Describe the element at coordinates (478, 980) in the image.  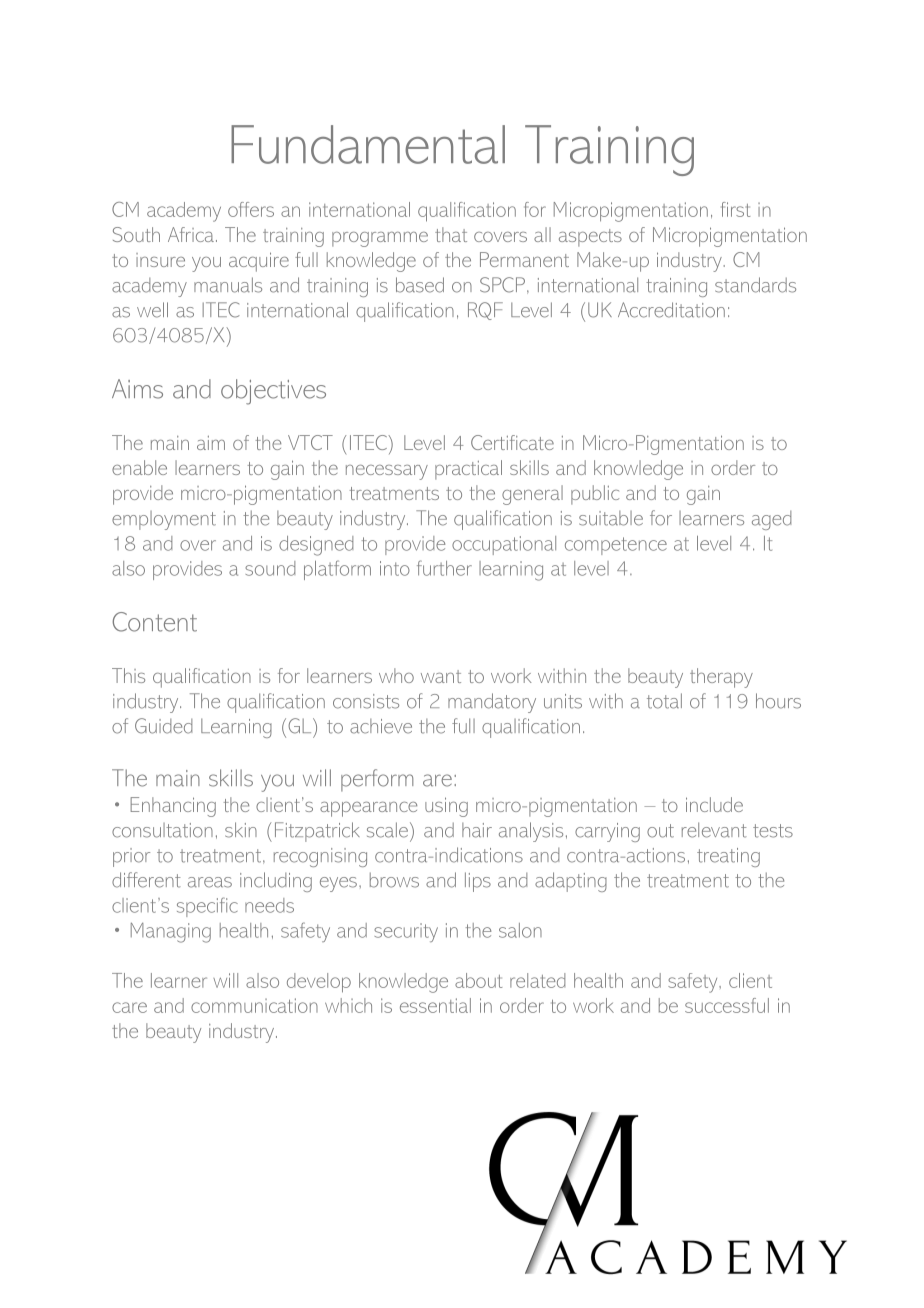
I see `about` at that location.
